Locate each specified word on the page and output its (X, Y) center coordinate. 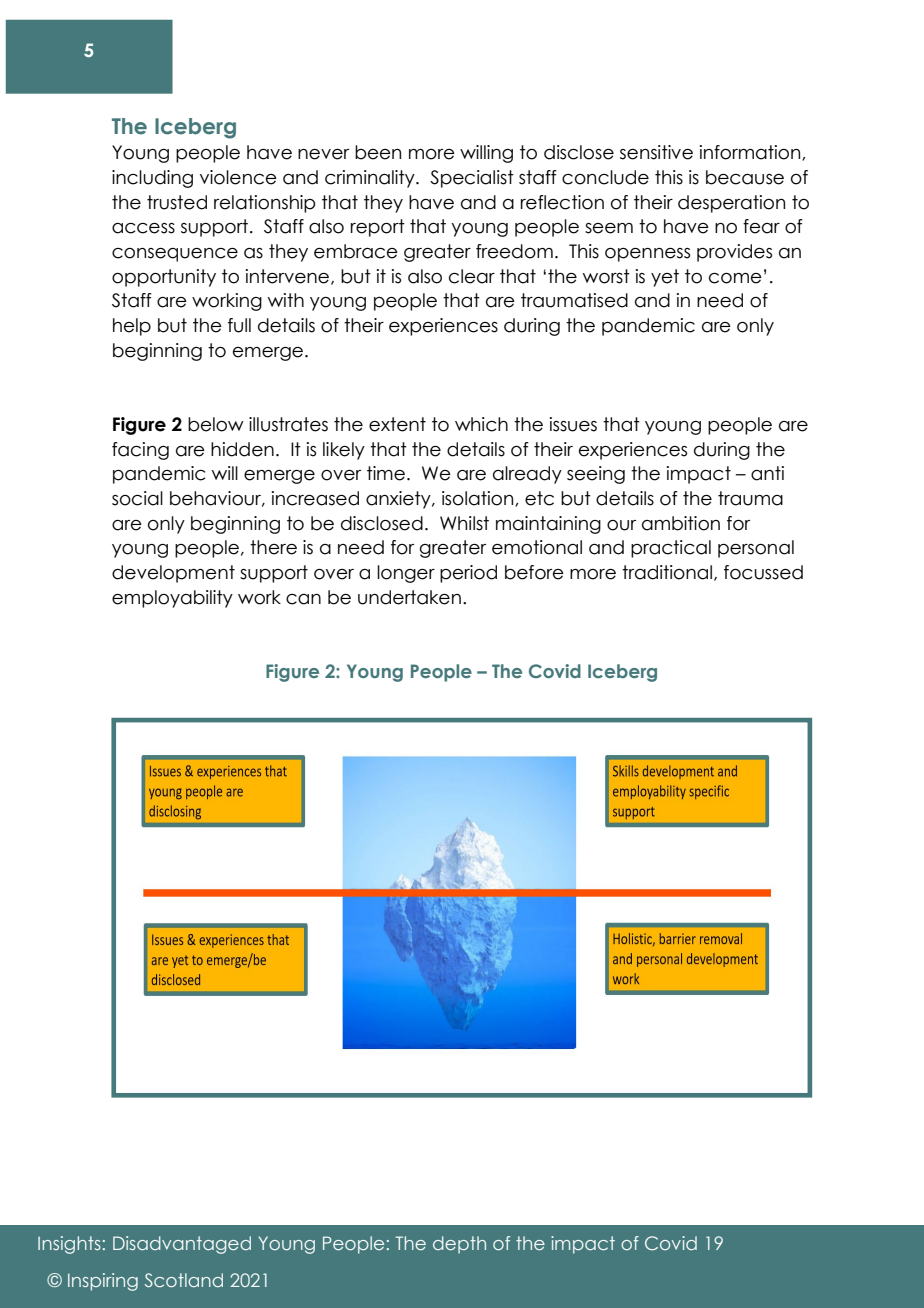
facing (140, 451)
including (152, 179)
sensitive (656, 152)
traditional (667, 572)
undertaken (409, 597)
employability (172, 599)
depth (459, 1245)
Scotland (184, 1280)
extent (397, 424)
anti (767, 473)
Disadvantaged (182, 1245)
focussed (763, 572)
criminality (371, 179)
